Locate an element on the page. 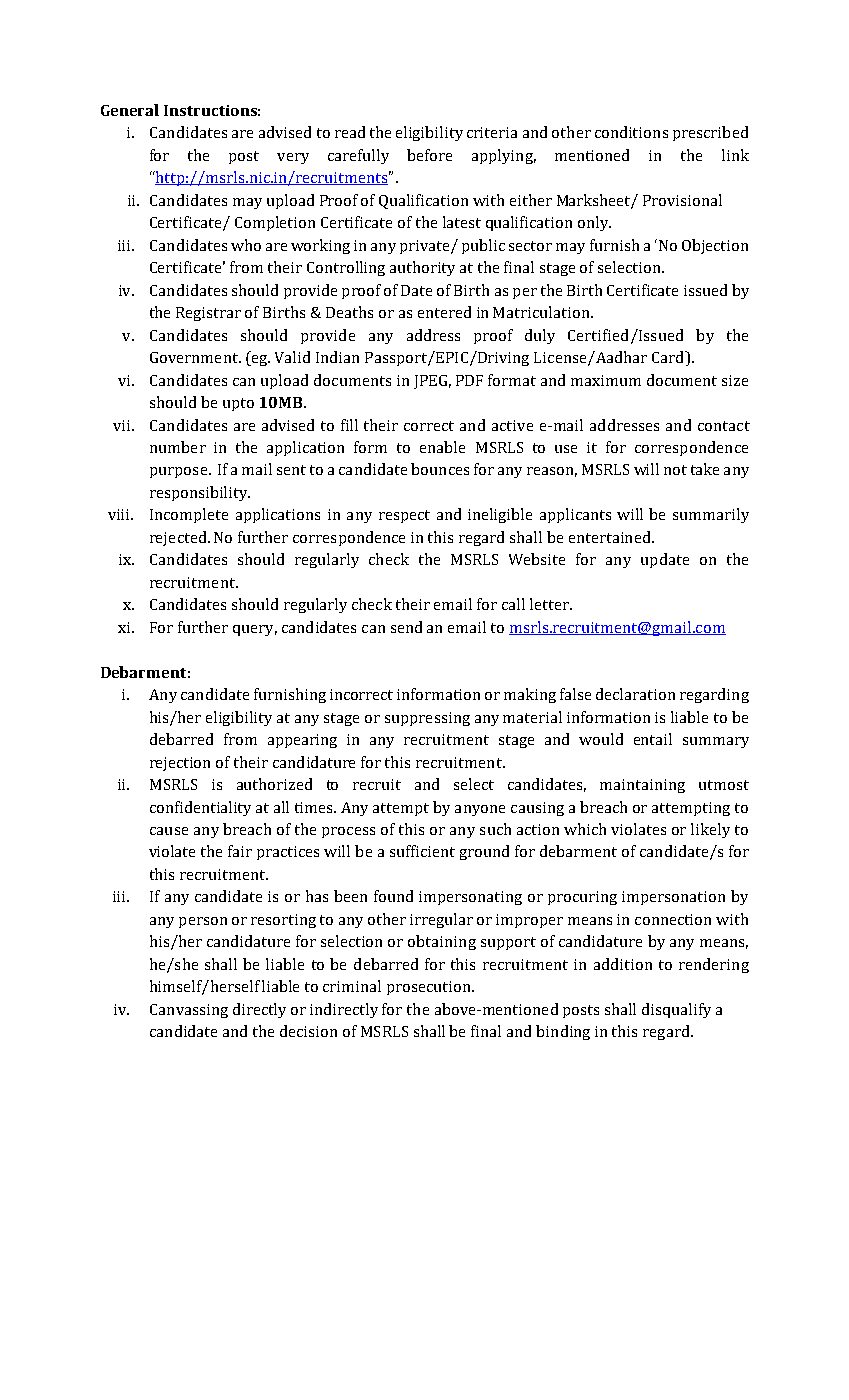  Canvassing is located at coordinates (189, 1011).
